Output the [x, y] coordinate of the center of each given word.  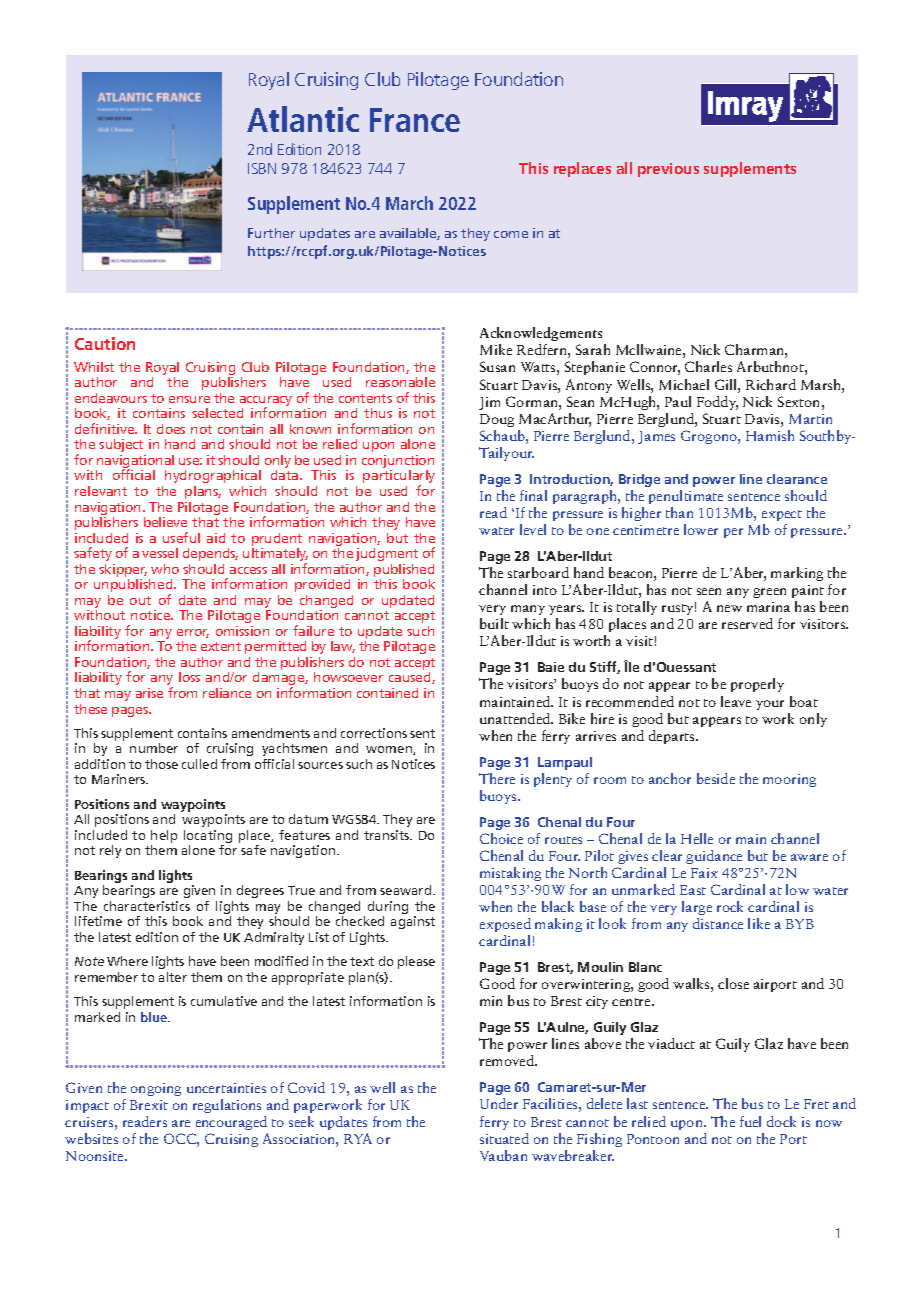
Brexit [149, 1105]
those [161, 764]
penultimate [686, 497]
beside [716, 778]
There [497, 778]
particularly [399, 478]
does [171, 429]
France [415, 120]
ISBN [262, 168]
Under [499, 1103]
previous [668, 170]
